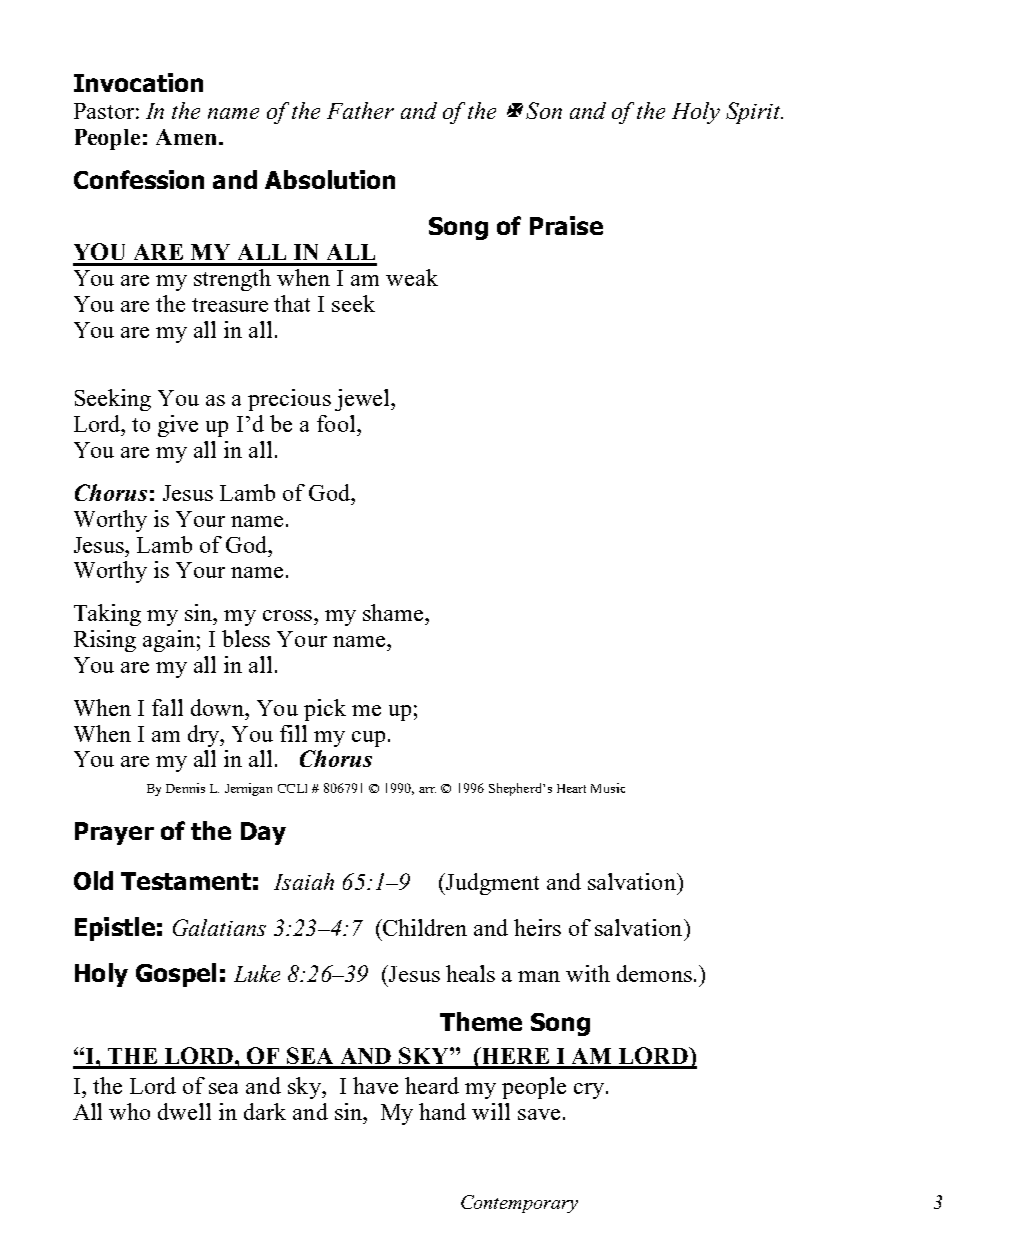 The width and height of the page is (1022, 1241). What do you see at coordinates (424, 927) in the page?
I see `Children` at bounding box center [424, 927].
